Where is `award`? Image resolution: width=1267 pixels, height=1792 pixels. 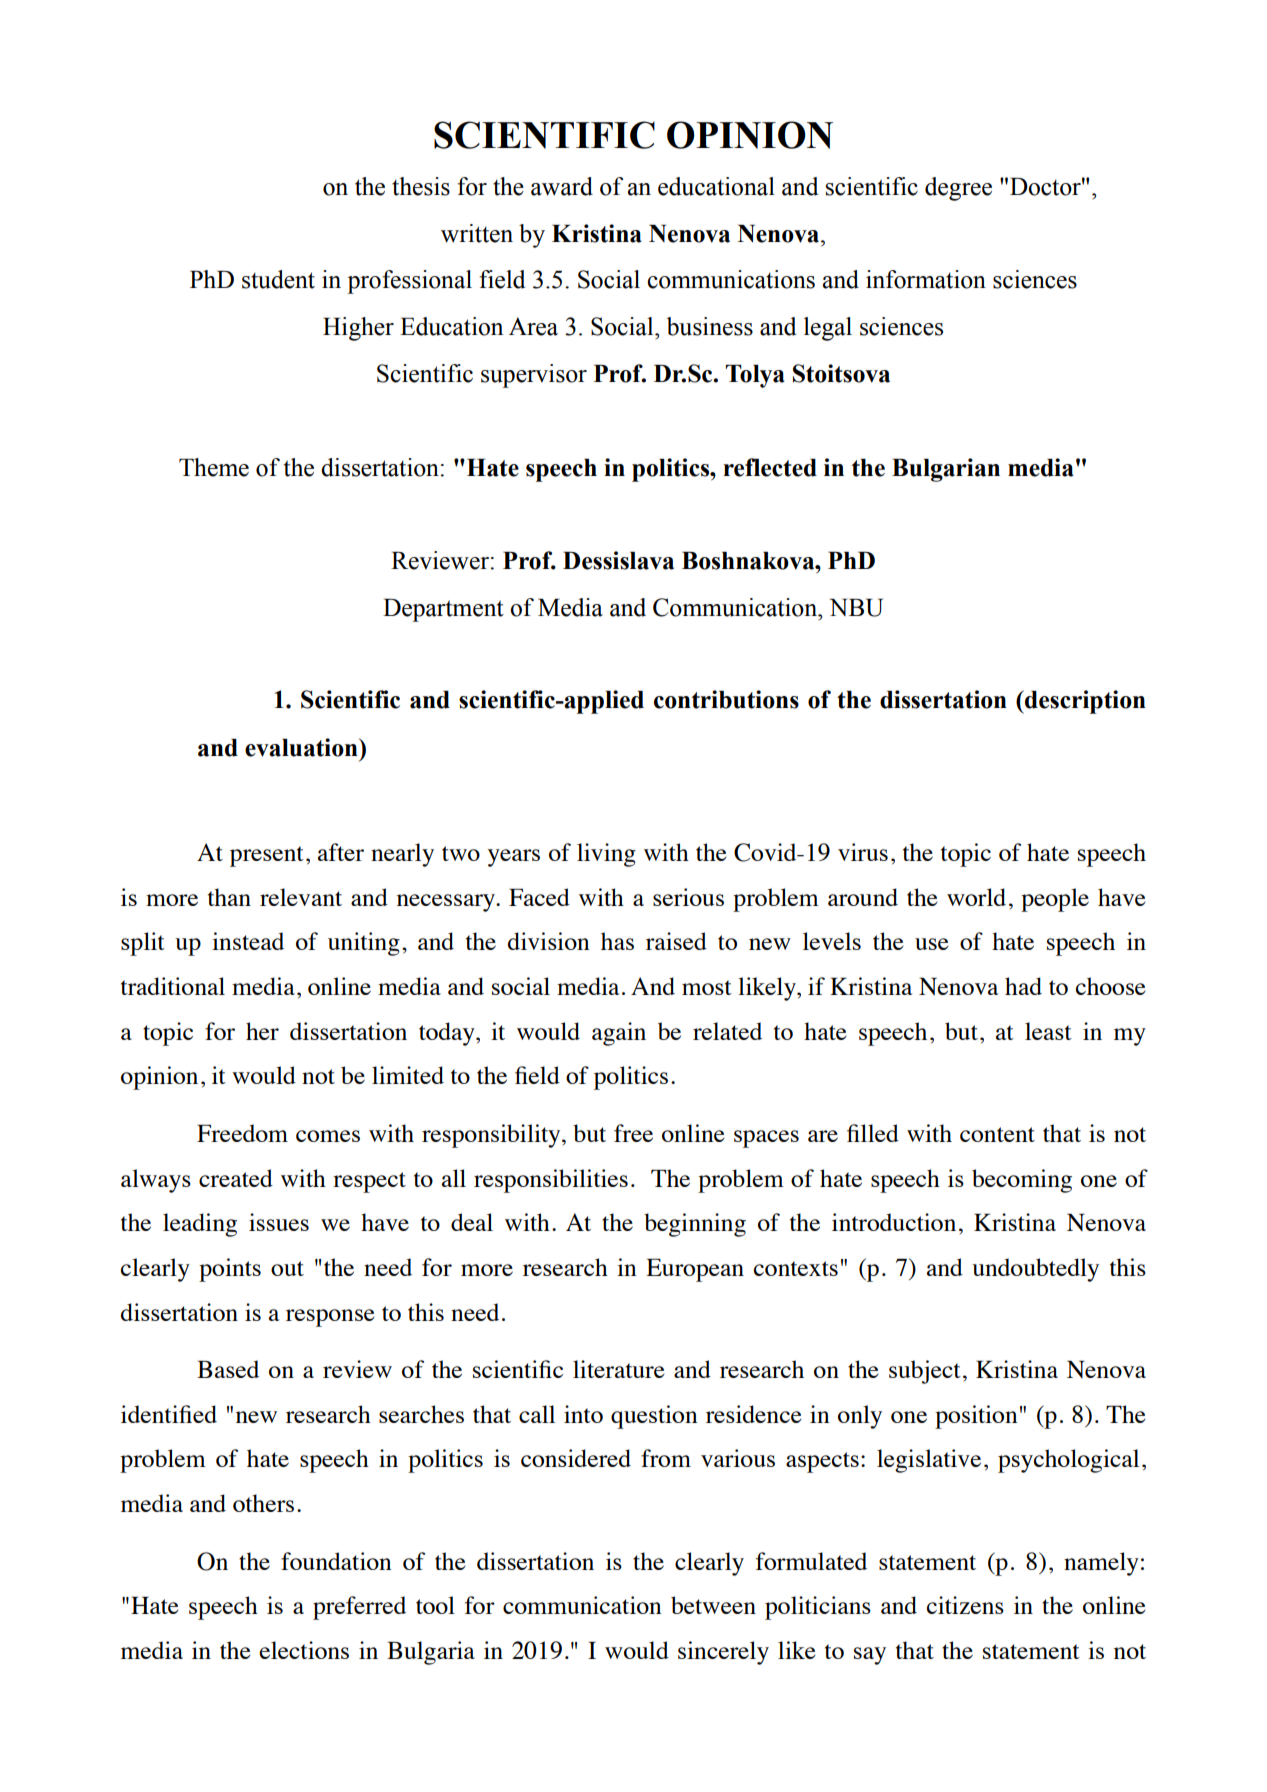 award is located at coordinates (562, 186).
